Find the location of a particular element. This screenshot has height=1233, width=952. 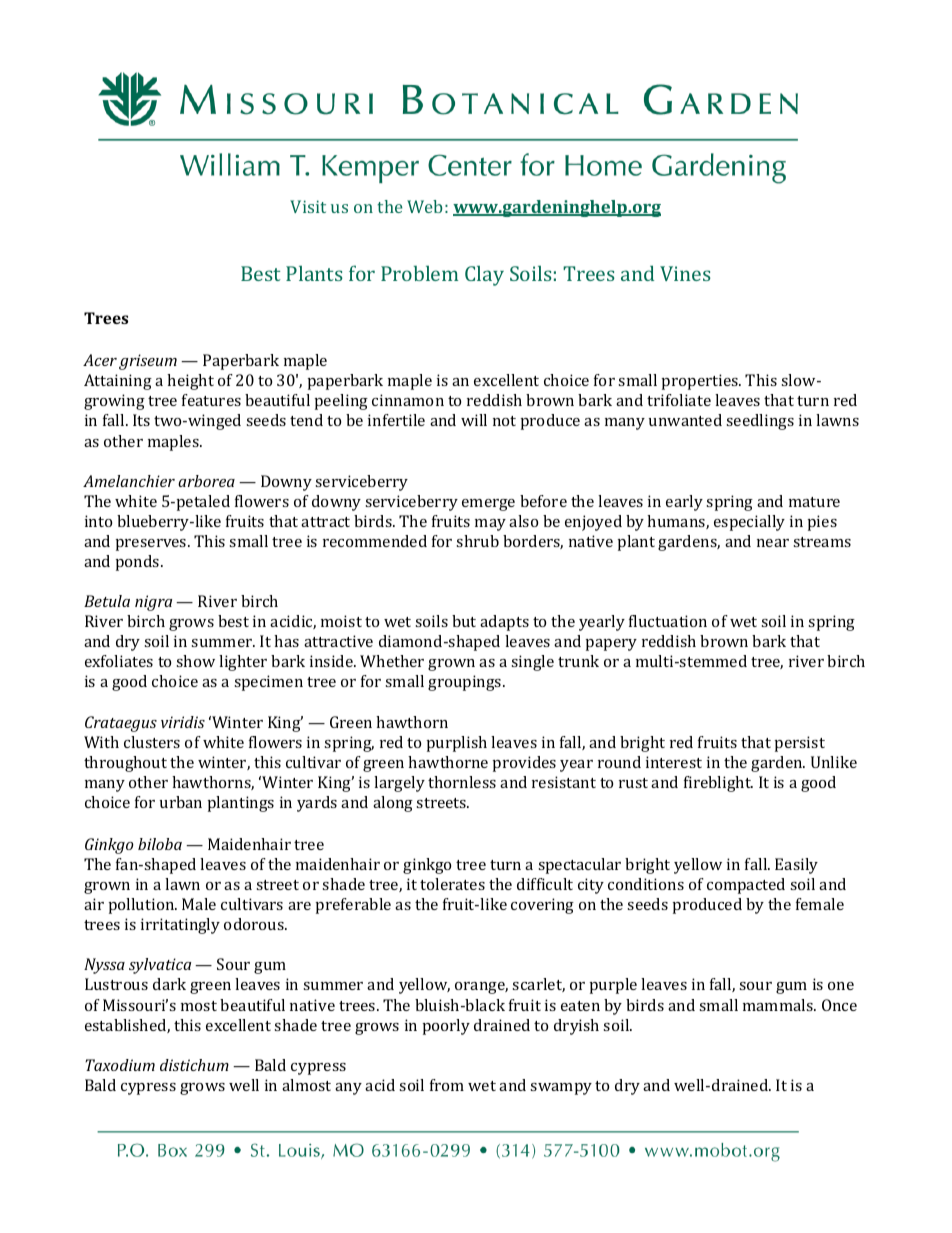

features is located at coordinates (211, 400).
